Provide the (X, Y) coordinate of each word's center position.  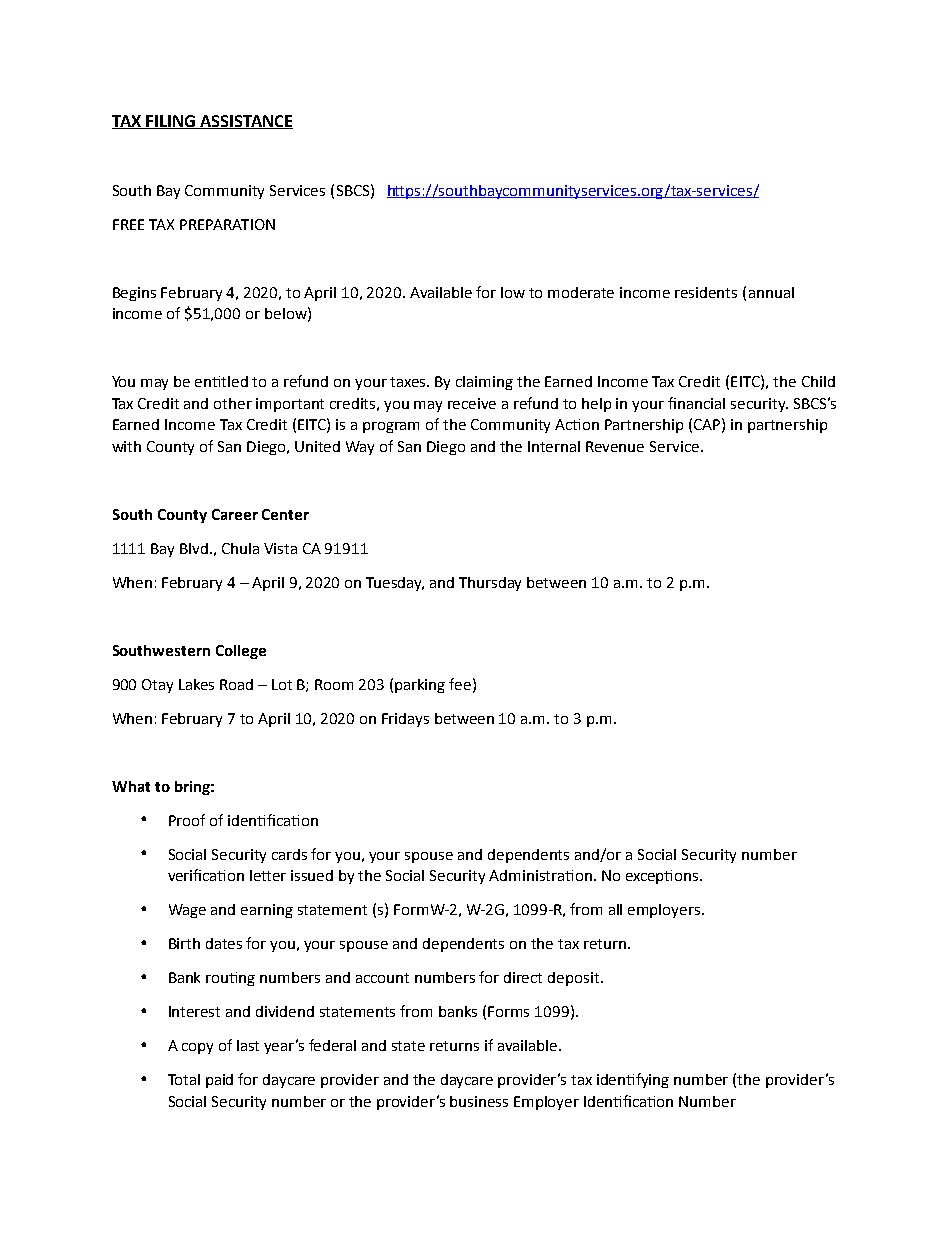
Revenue (615, 446)
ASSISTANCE (245, 122)
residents (706, 292)
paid (219, 1081)
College (241, 652)
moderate (581, 292)
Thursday (490, 584)
